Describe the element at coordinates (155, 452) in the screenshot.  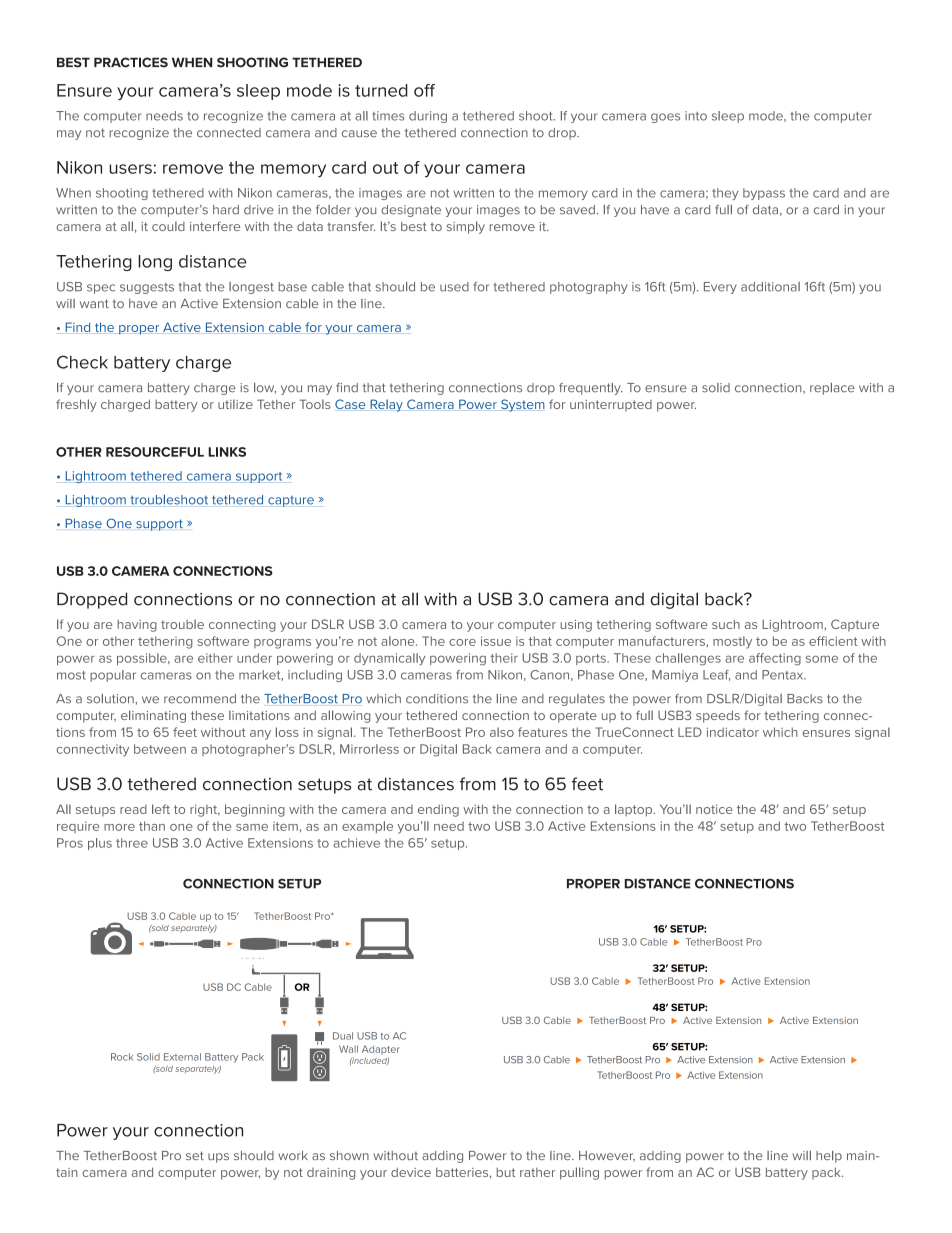
I see `RESOURCEFUL` at that location.
